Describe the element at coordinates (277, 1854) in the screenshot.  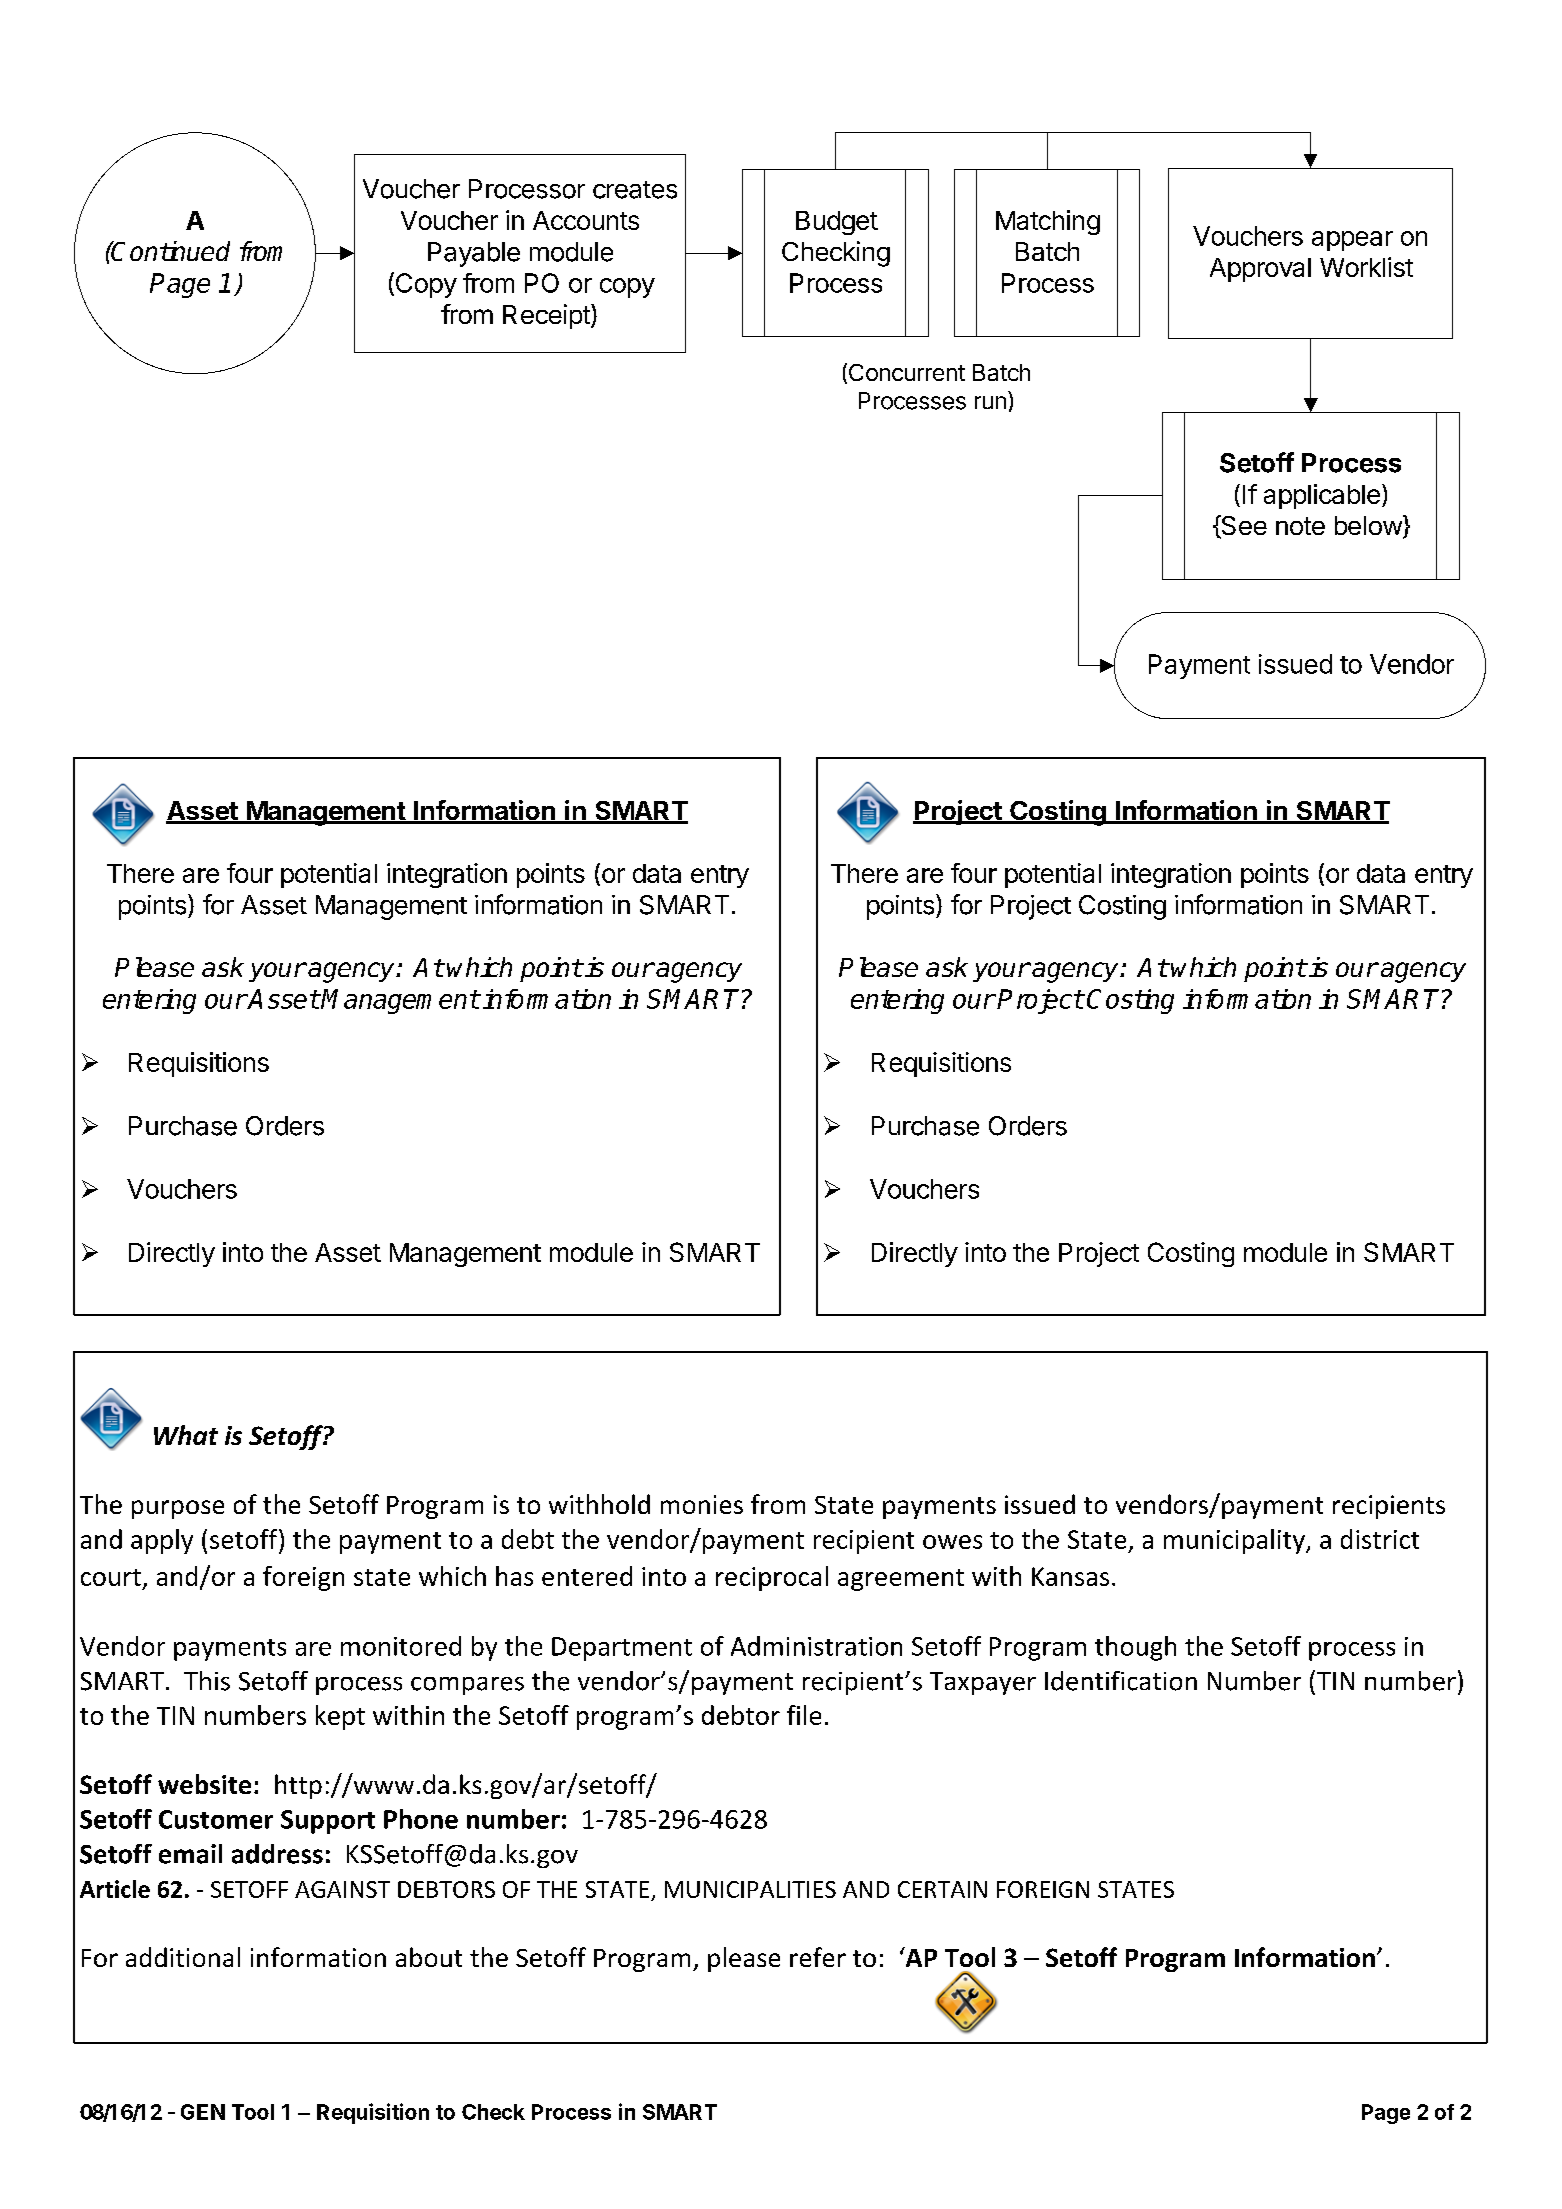
I see `address` at that location.
